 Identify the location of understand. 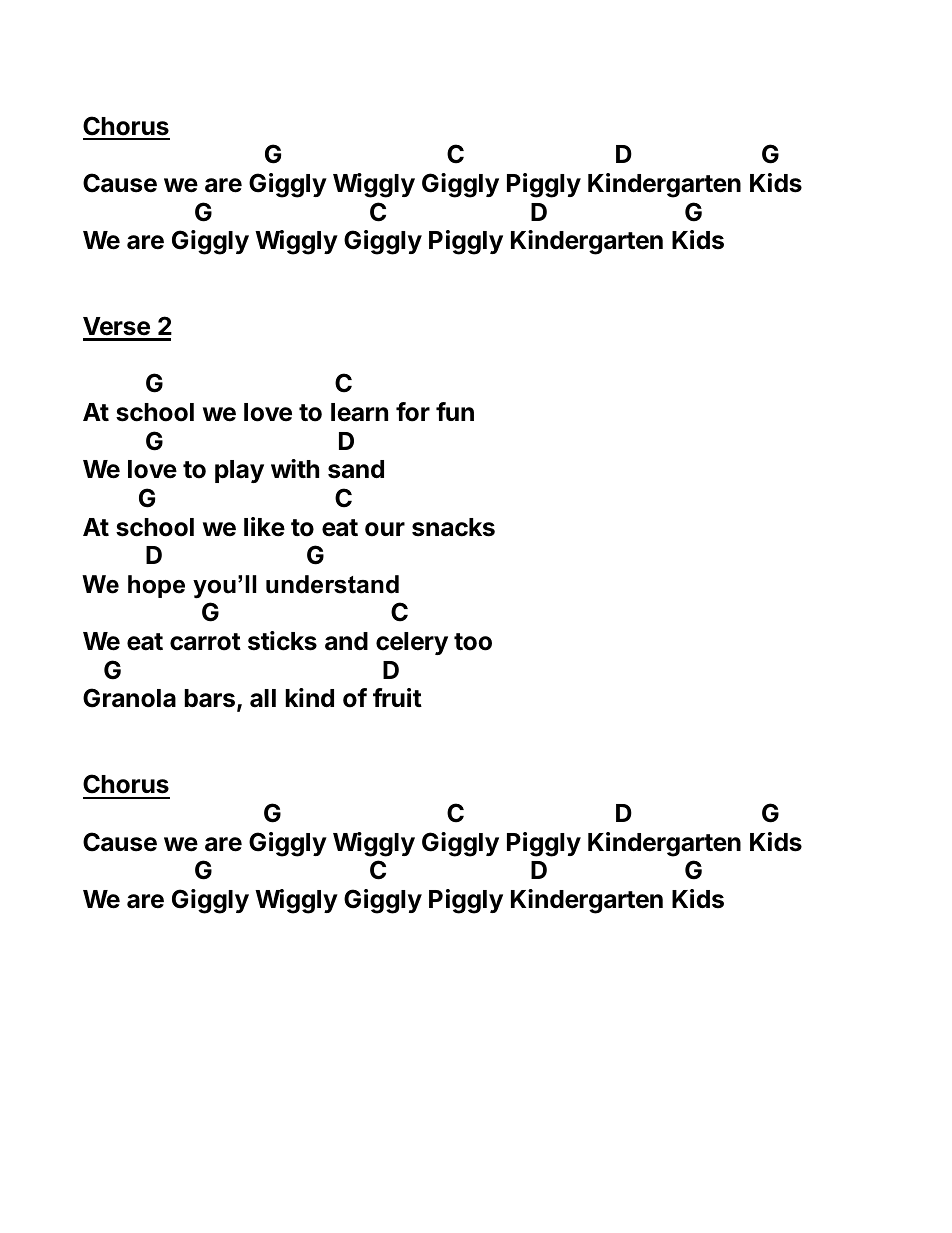
(332, 584).
